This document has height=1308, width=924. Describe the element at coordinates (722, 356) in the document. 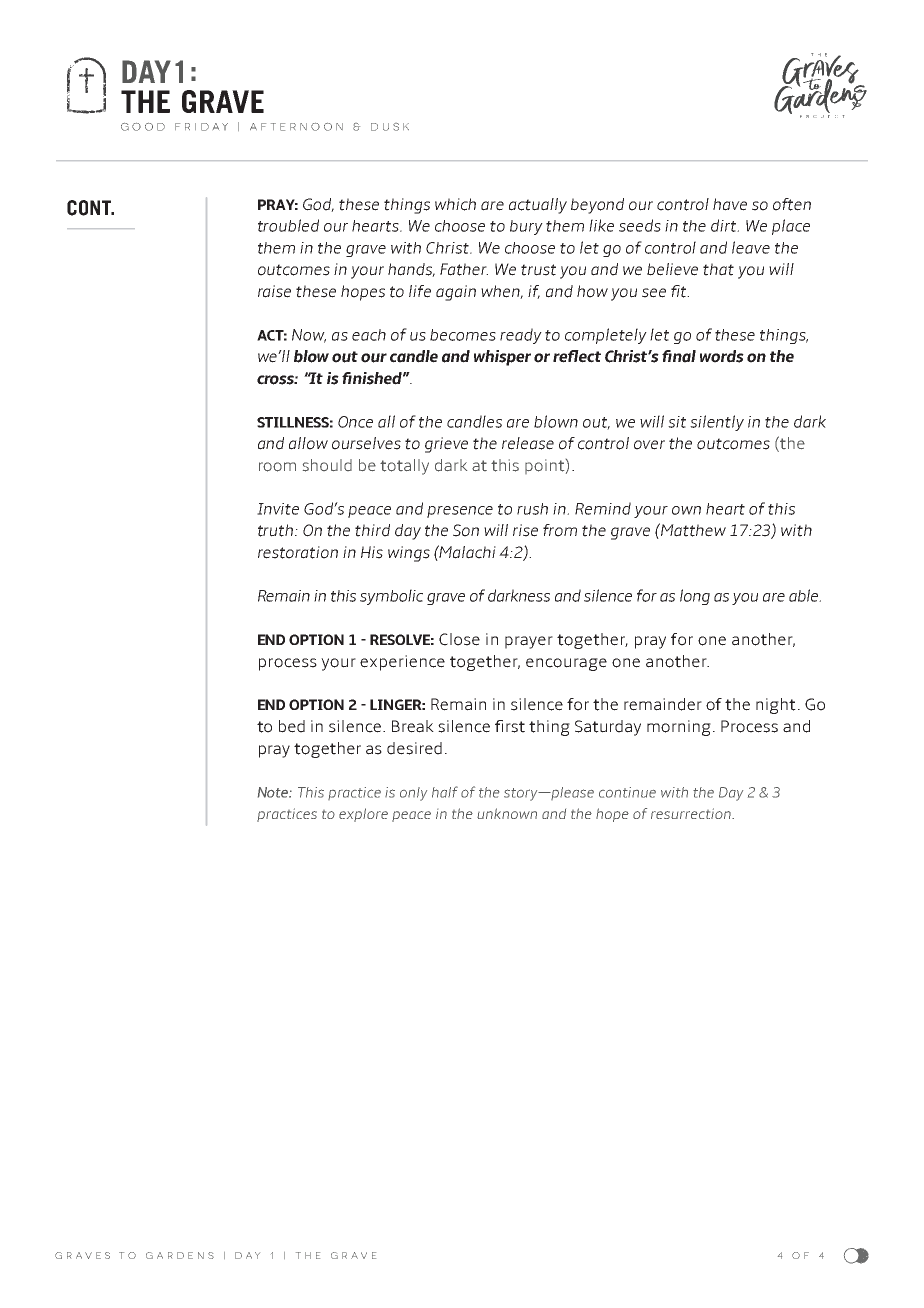

I see `words` at that location.
